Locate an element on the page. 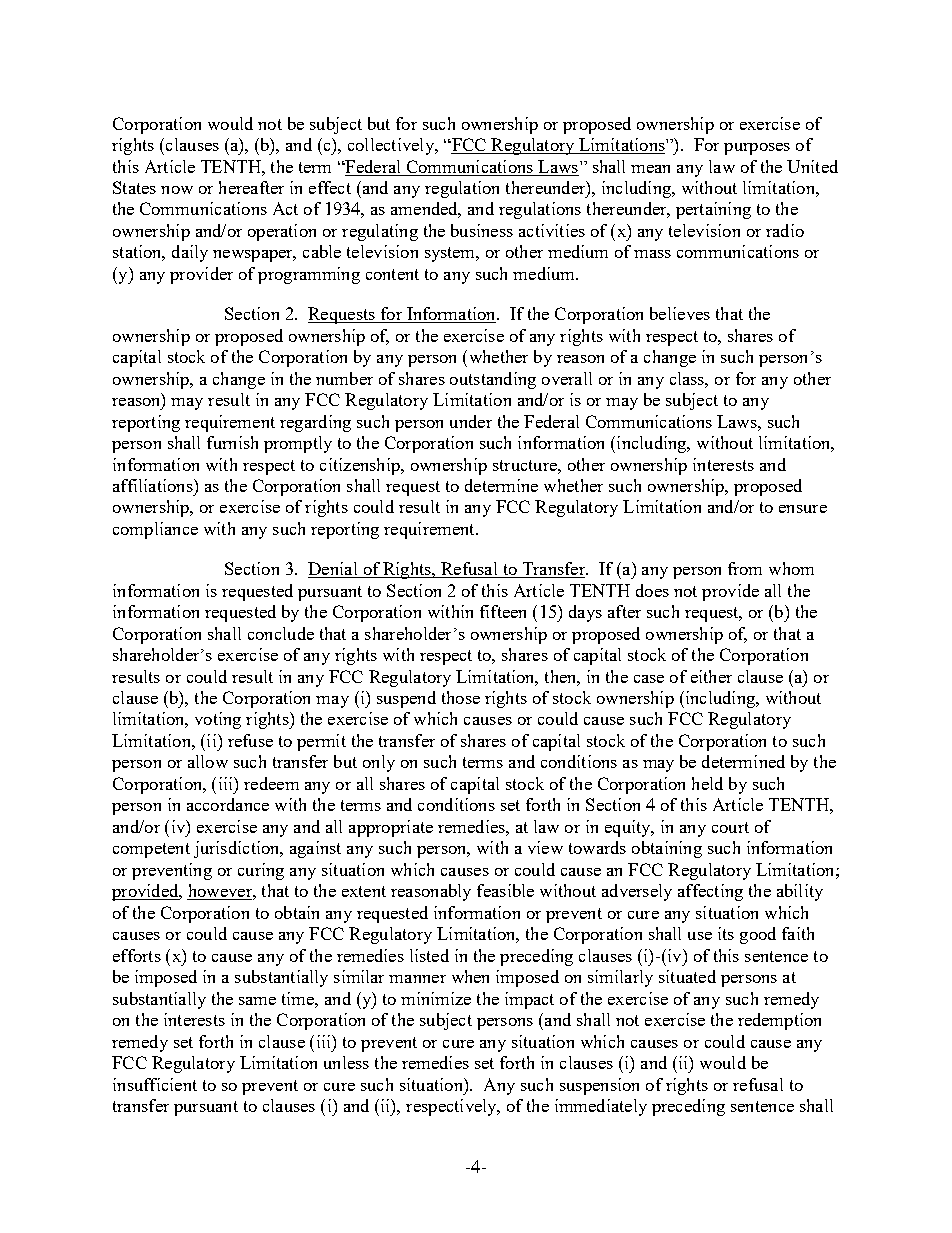 The image size is (952, 1233). purposes is located at coordinates (757, 149).
